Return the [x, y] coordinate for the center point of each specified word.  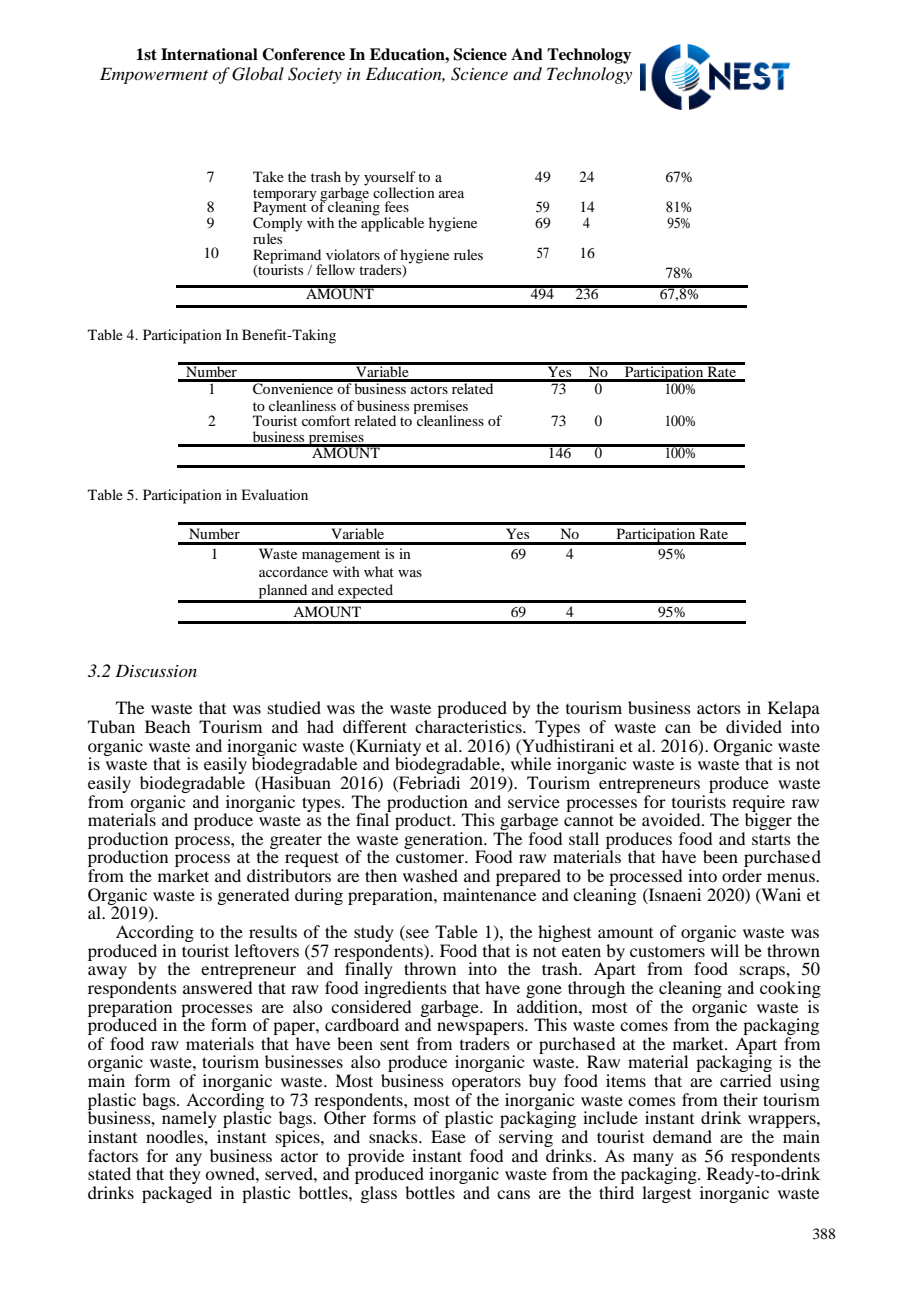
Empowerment [154, 75]
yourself [391, 179]
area [451, 194]
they [185, 1176]
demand [682, 1136]
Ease [448, 1136]
